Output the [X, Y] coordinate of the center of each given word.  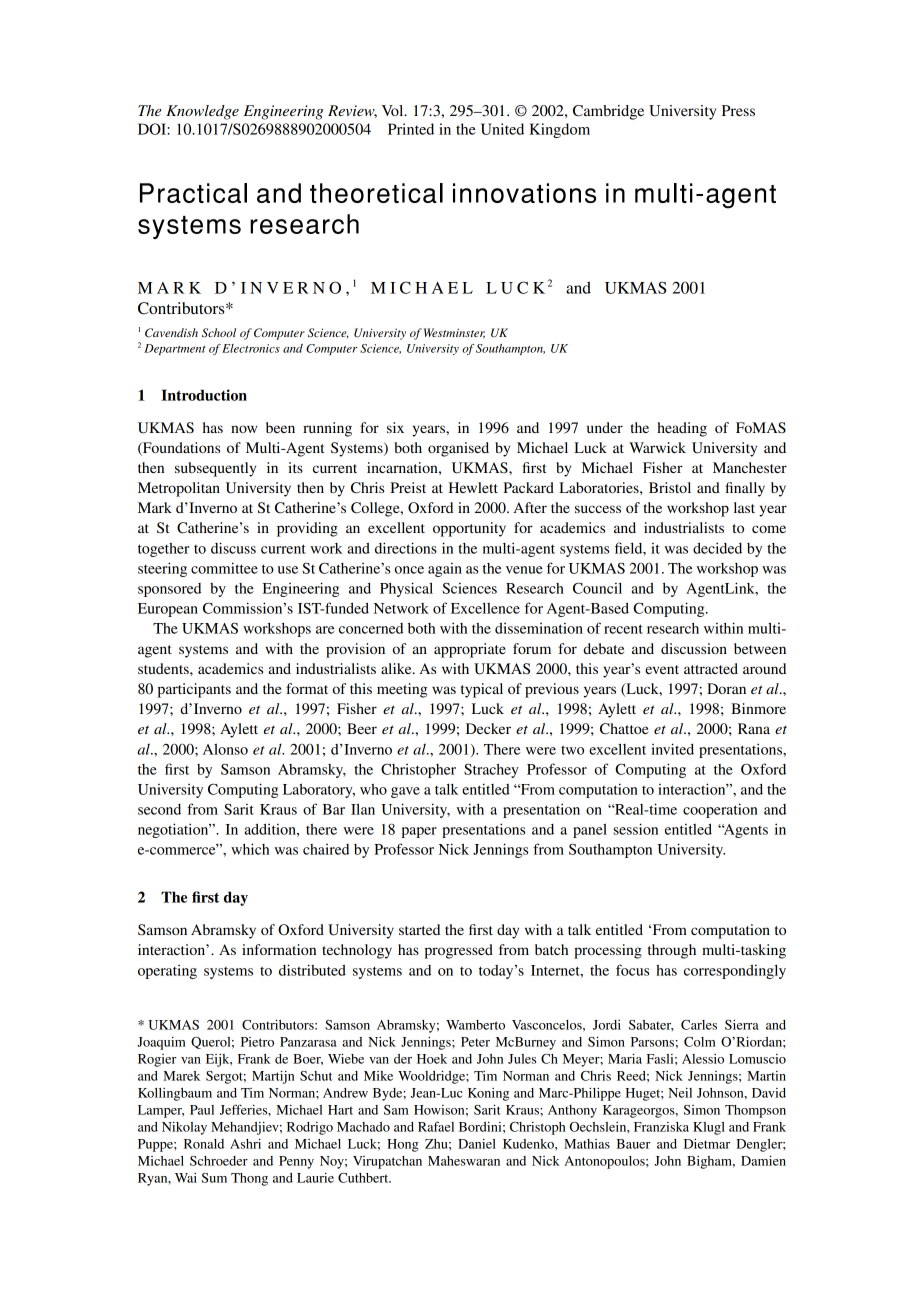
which [250, 849]
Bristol [670, 487]
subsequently [215, 469]
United [502, 129]
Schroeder [219, 1161]
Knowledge [202, 112]
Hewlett [473, 487]
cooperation [720, 810]
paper [419, 832]
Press [738, 110]
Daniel [477, 1144]
